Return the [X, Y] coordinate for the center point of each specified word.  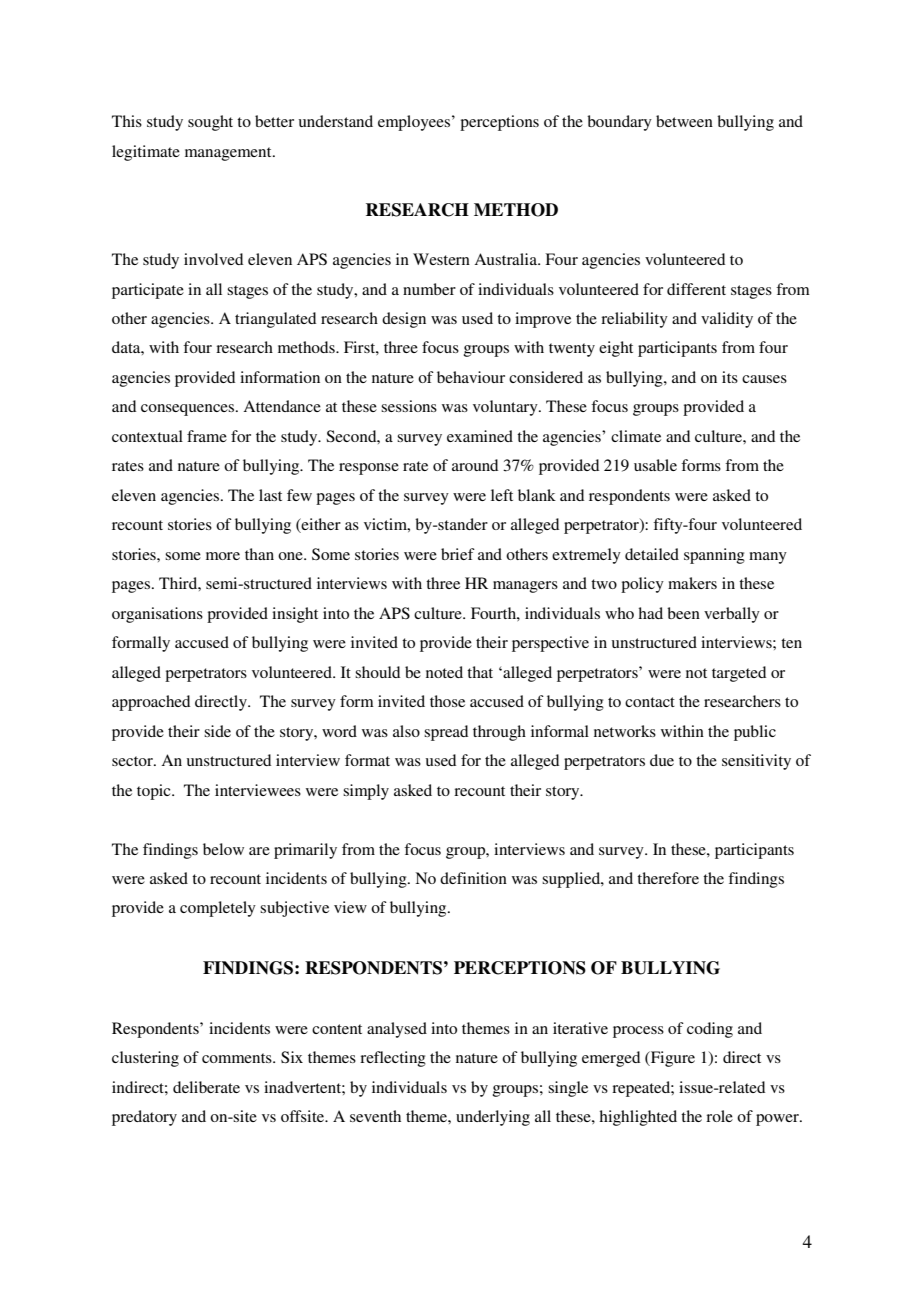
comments [238, 1058]
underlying [493, 1118]
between [684, 121]
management [229, 154]
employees [415, 123]
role [719, 1116]
